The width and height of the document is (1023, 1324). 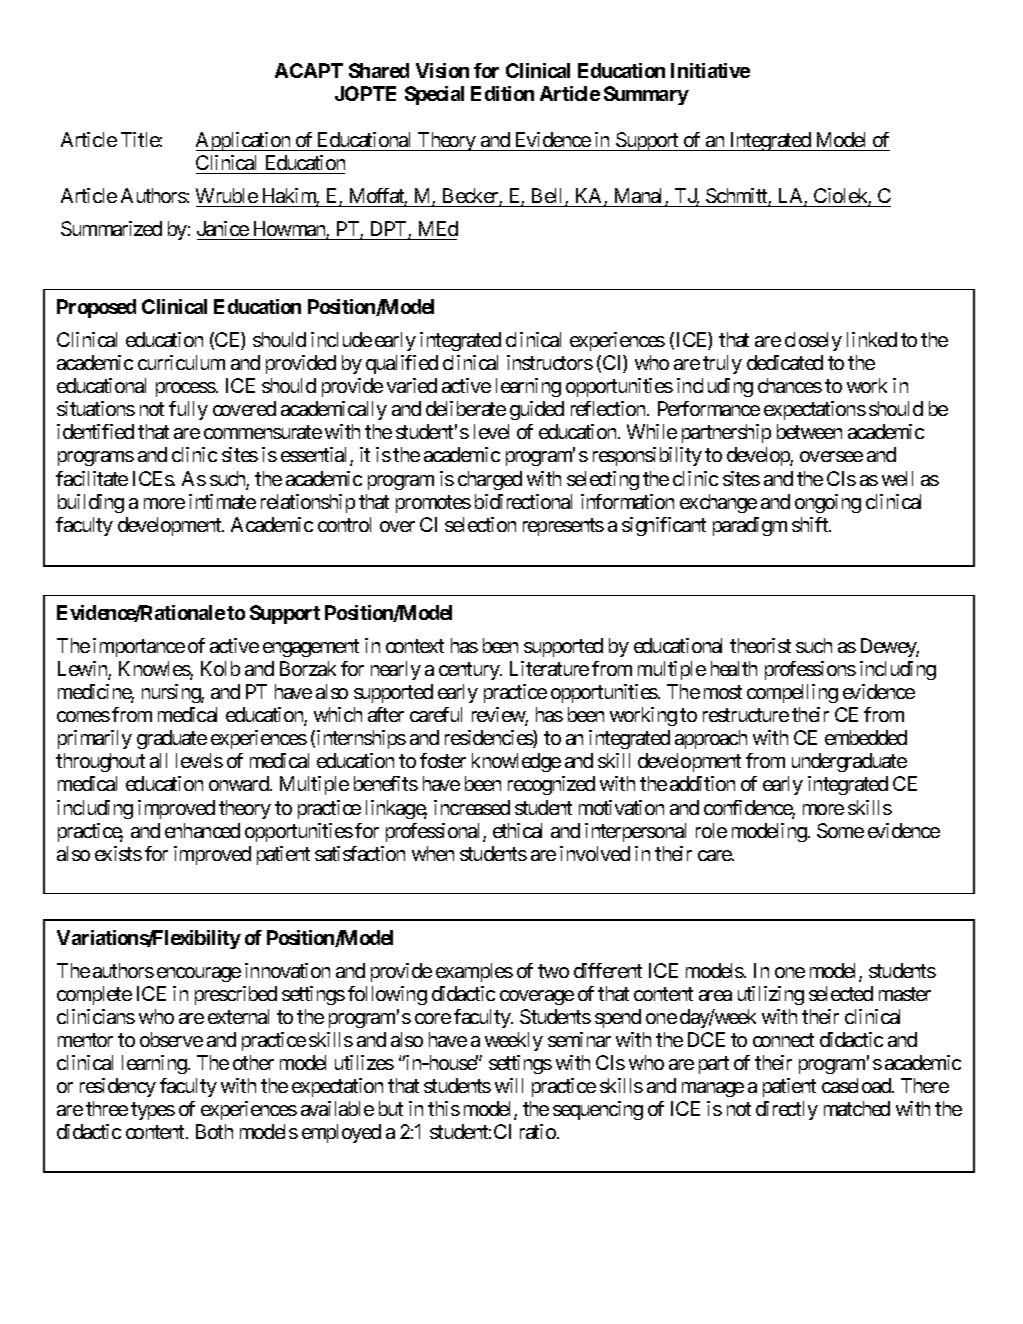 What do you see at coordinates (537, 410) in the document?
I see `guided` at bounding box center [537, 410].
